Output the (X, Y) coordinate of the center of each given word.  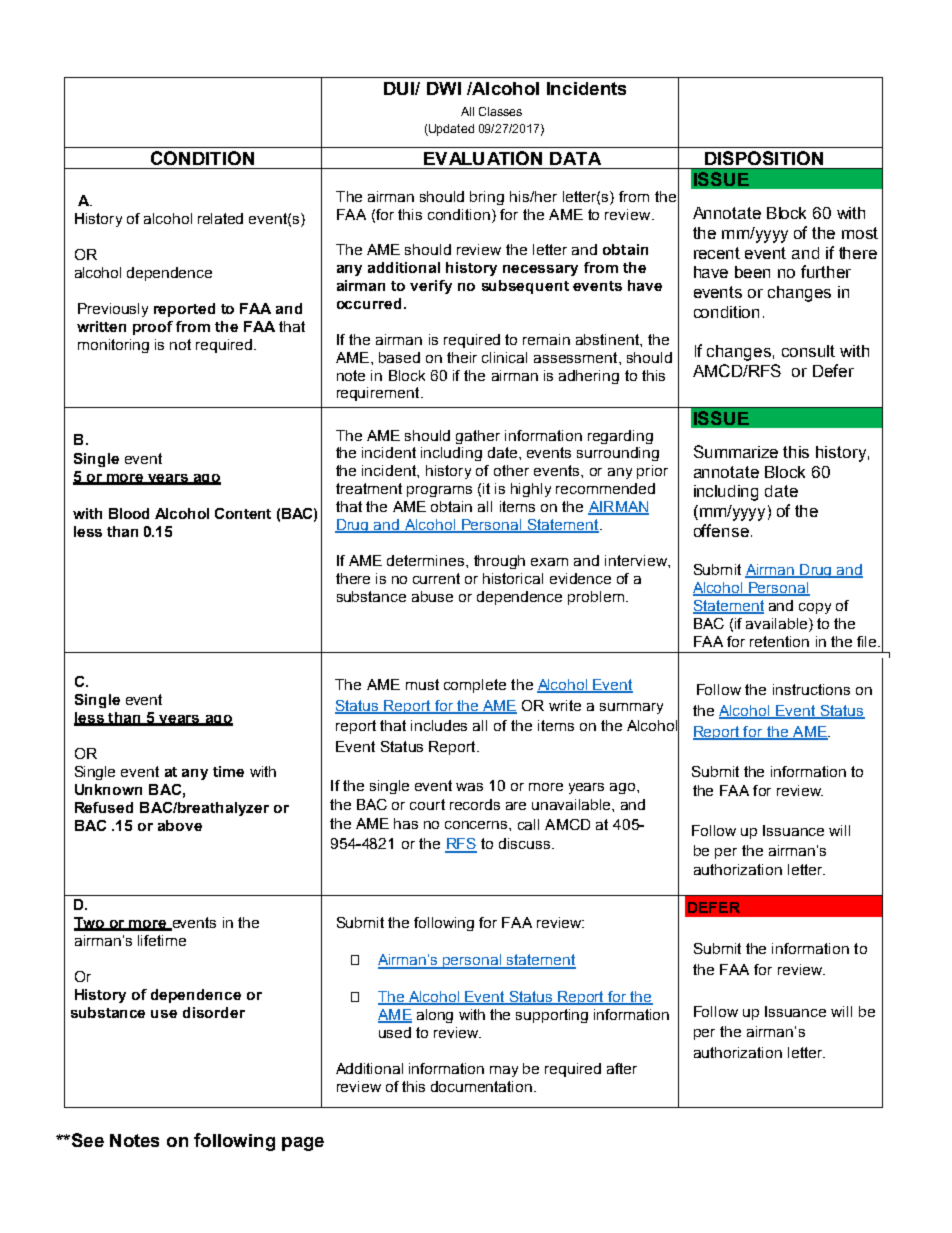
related (220, 218)
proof (153, 328)
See (86, 1140)
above (180, 825)
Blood (129, 513)
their (462, 357)
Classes (500, 111)
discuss (526, 843)
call (528, 824)
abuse (432, 596)
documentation (481, 1086)
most (860, 233)
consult (808, 351)
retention (779, 641)
